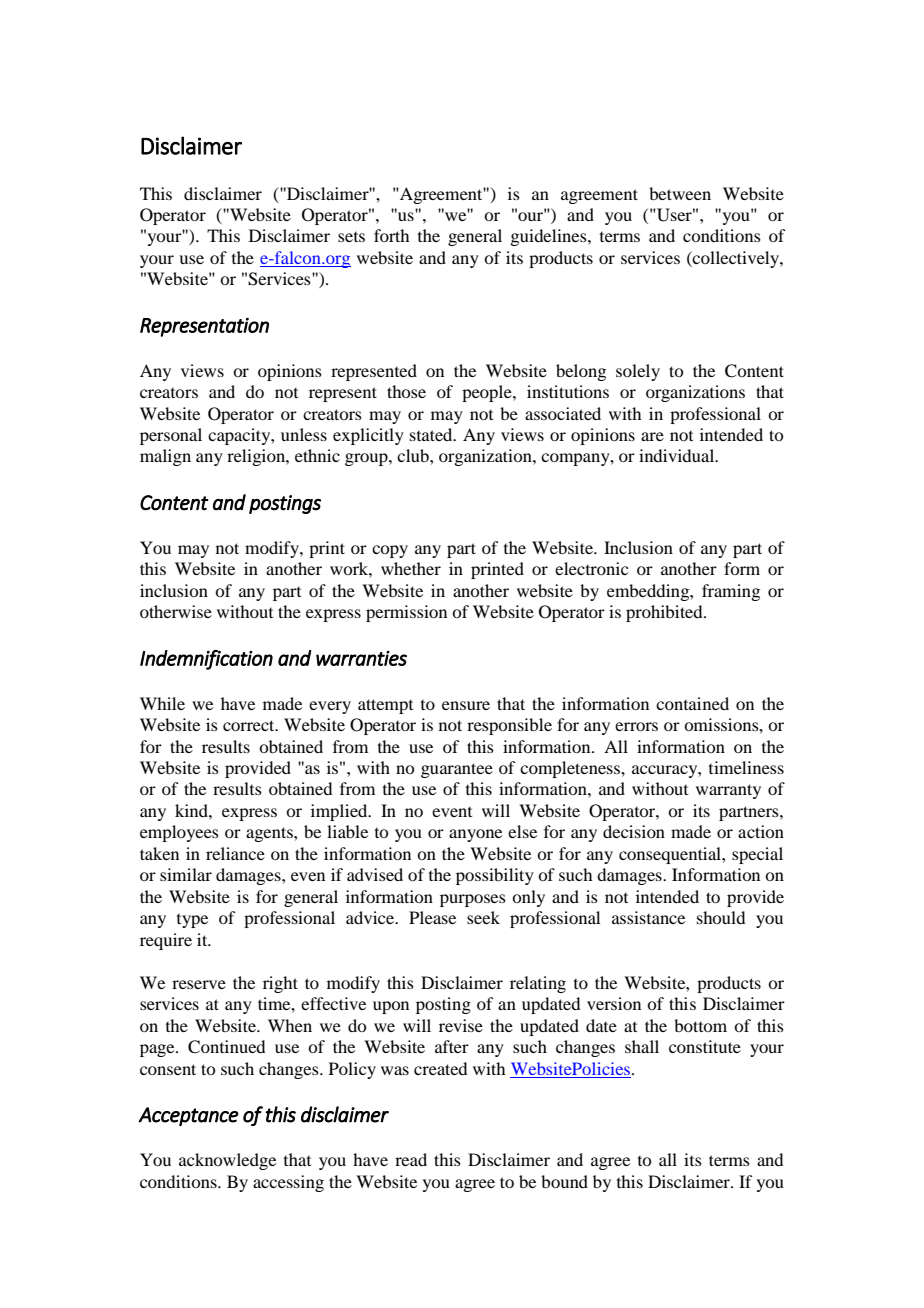  What do you see at coordinates (227, 1161) in the screenshot?
I see `acknowledge` at bounding box center [227, 1161].
